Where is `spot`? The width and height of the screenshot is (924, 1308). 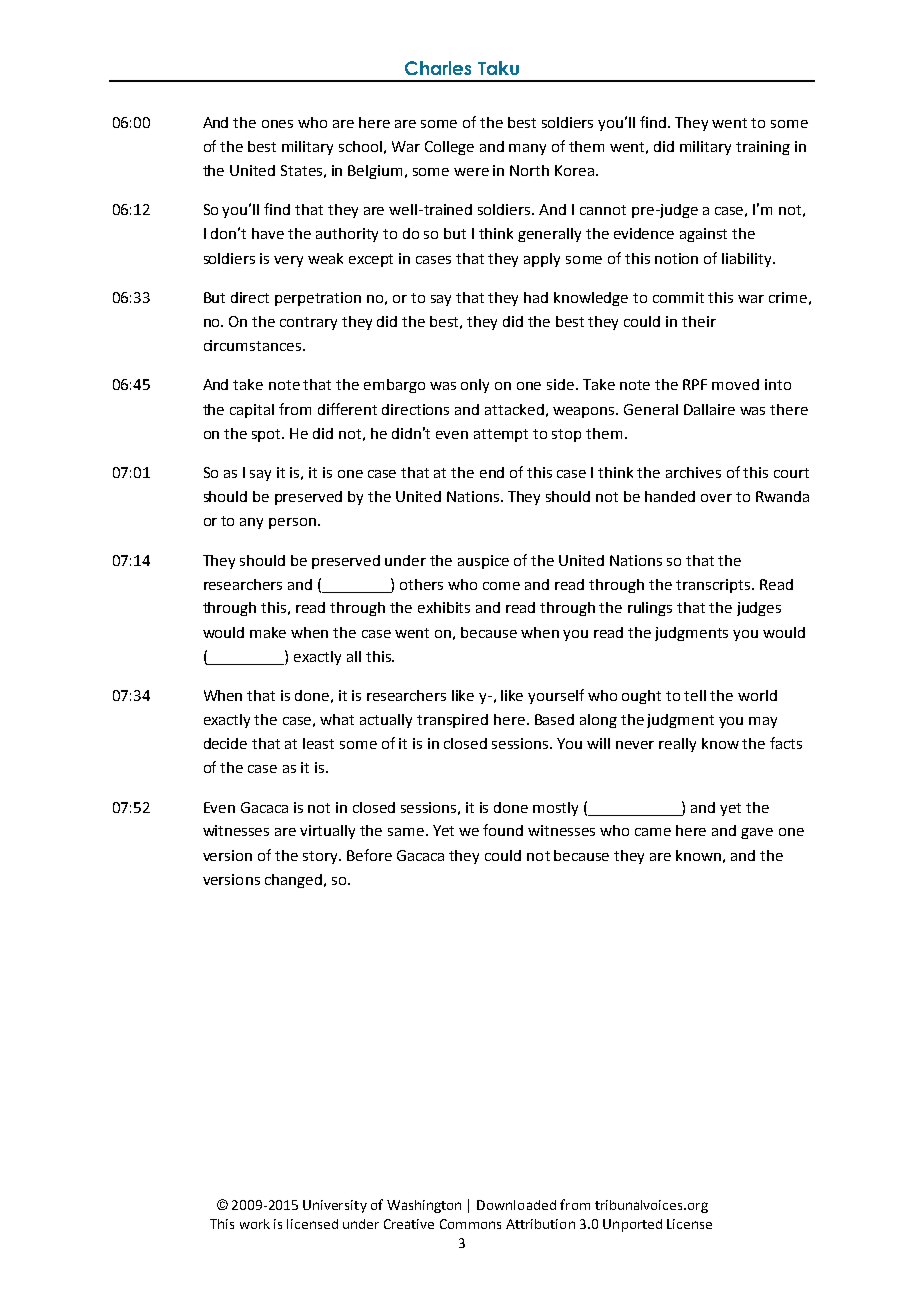 spot is located at coordinates (268, 435).
